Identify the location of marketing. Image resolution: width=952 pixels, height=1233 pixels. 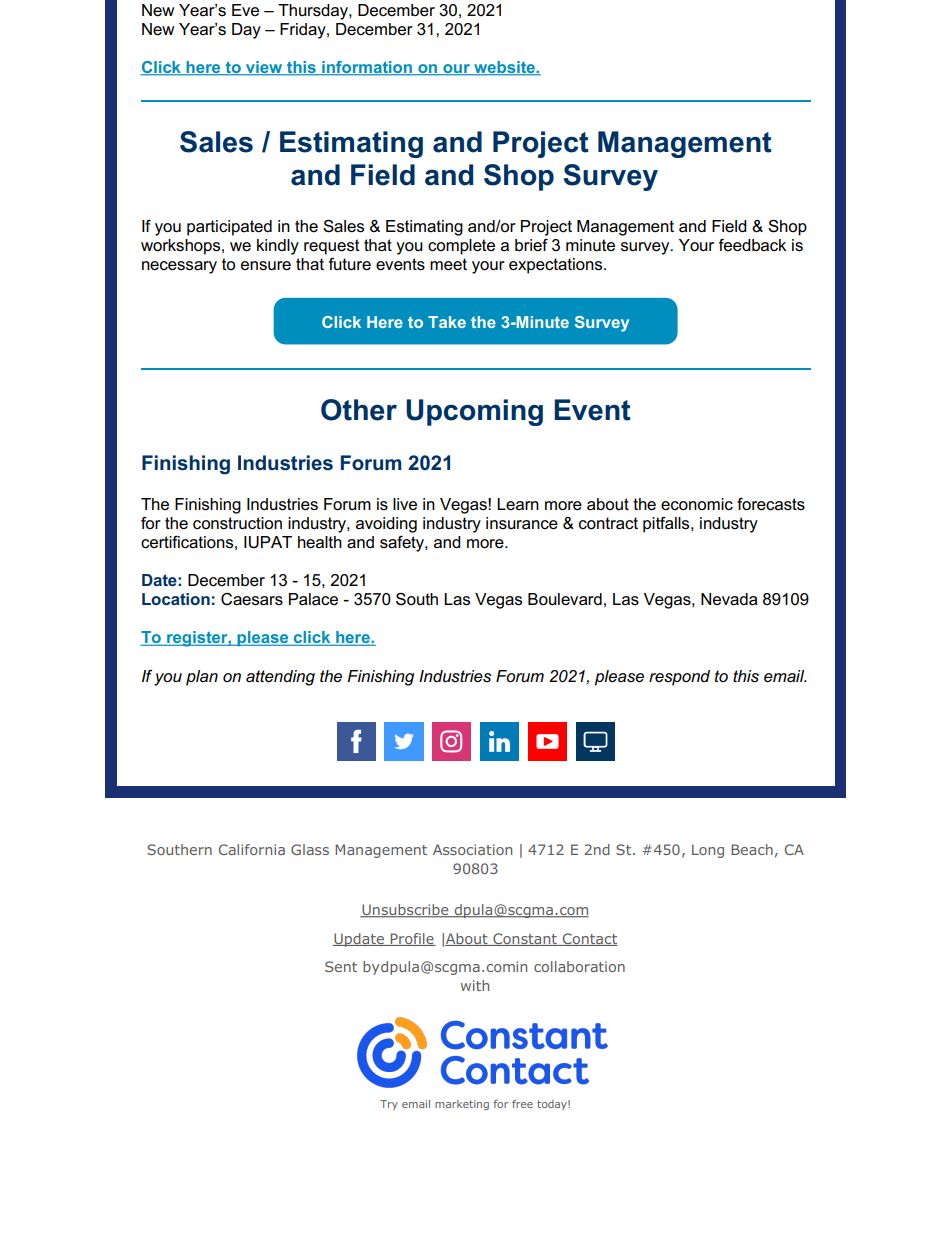
(462, 1105).
